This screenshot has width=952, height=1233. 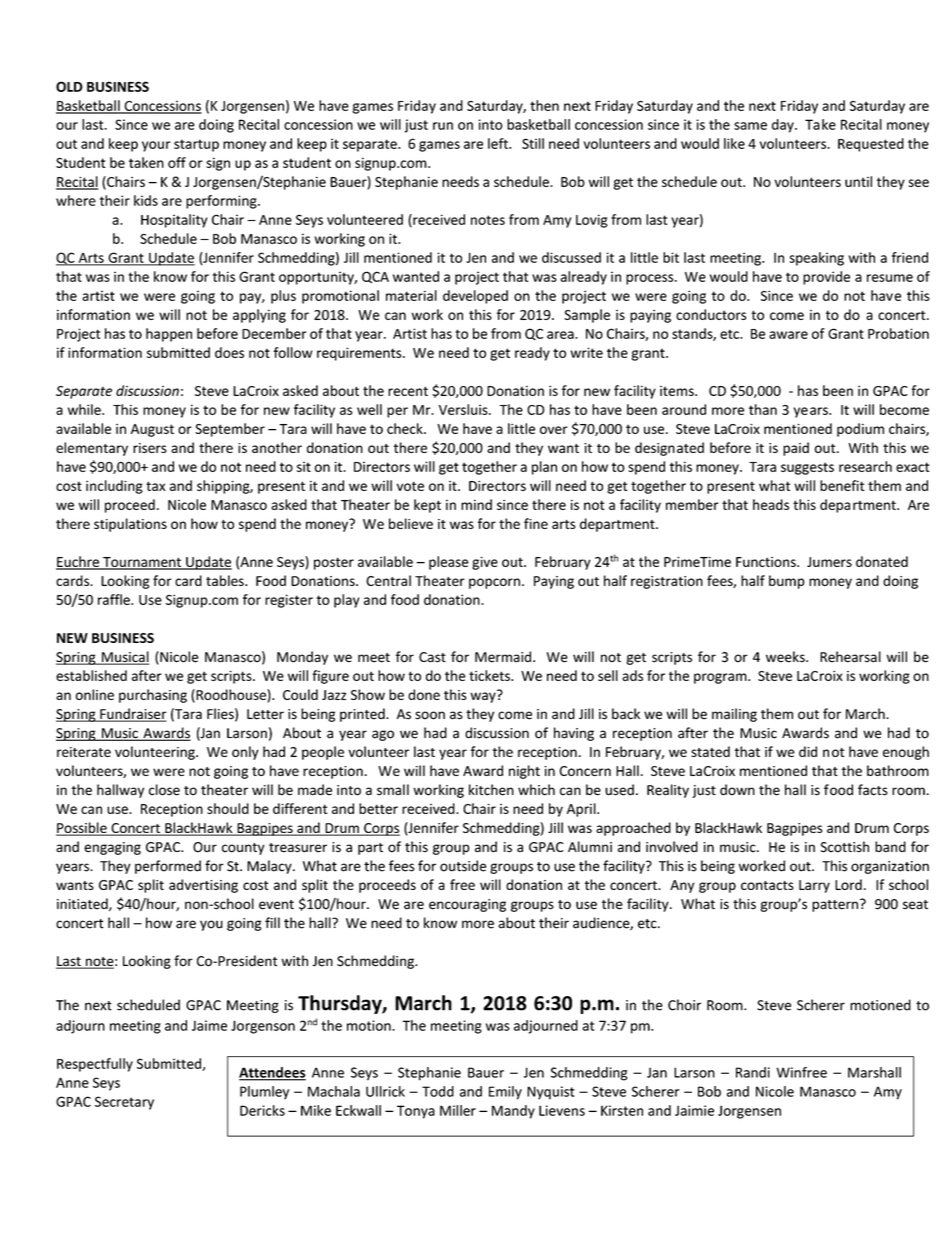 I want to click on bump, so click(x=787, y=582).
